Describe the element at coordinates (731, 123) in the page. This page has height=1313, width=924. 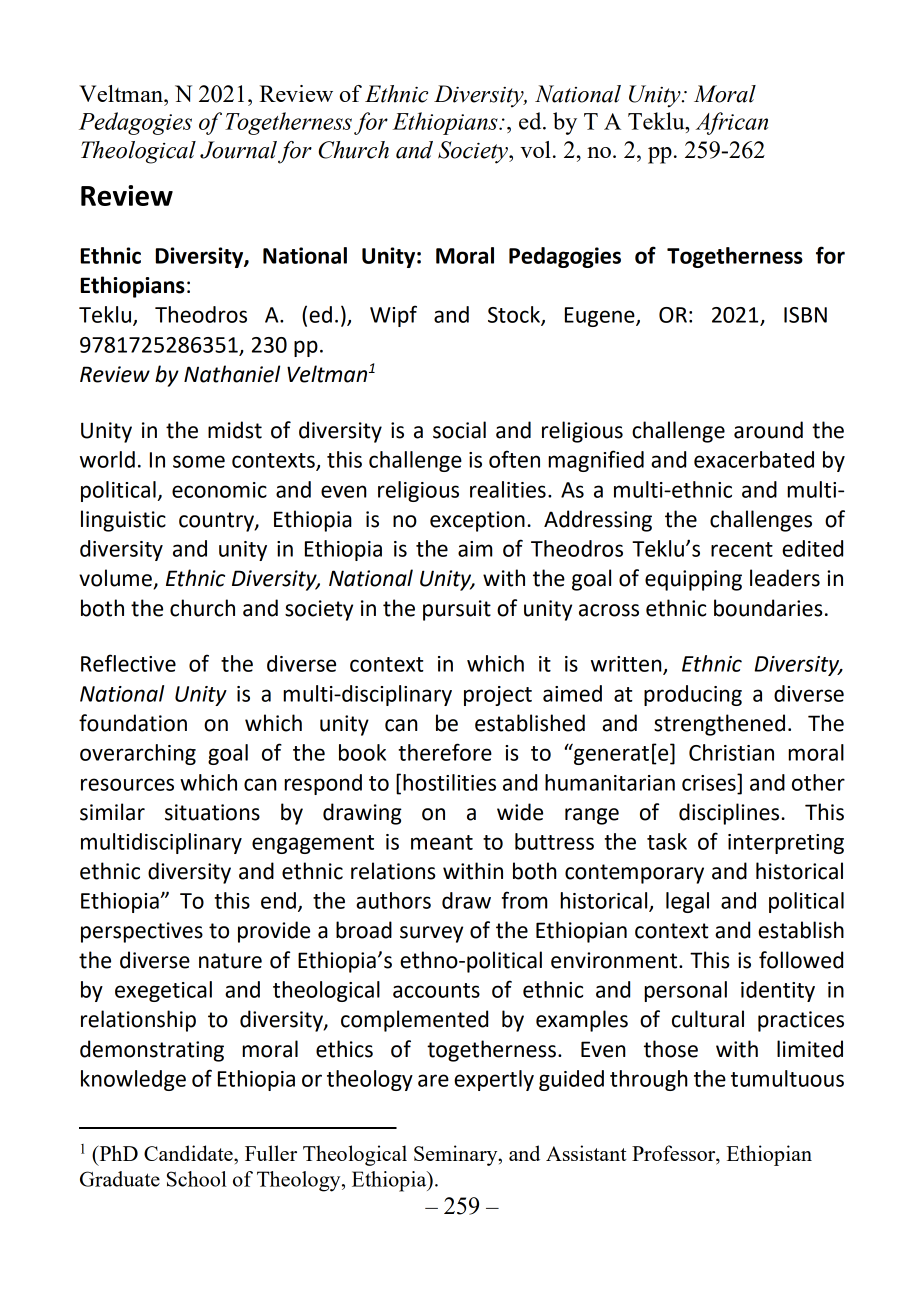
I see `African` at that location.
